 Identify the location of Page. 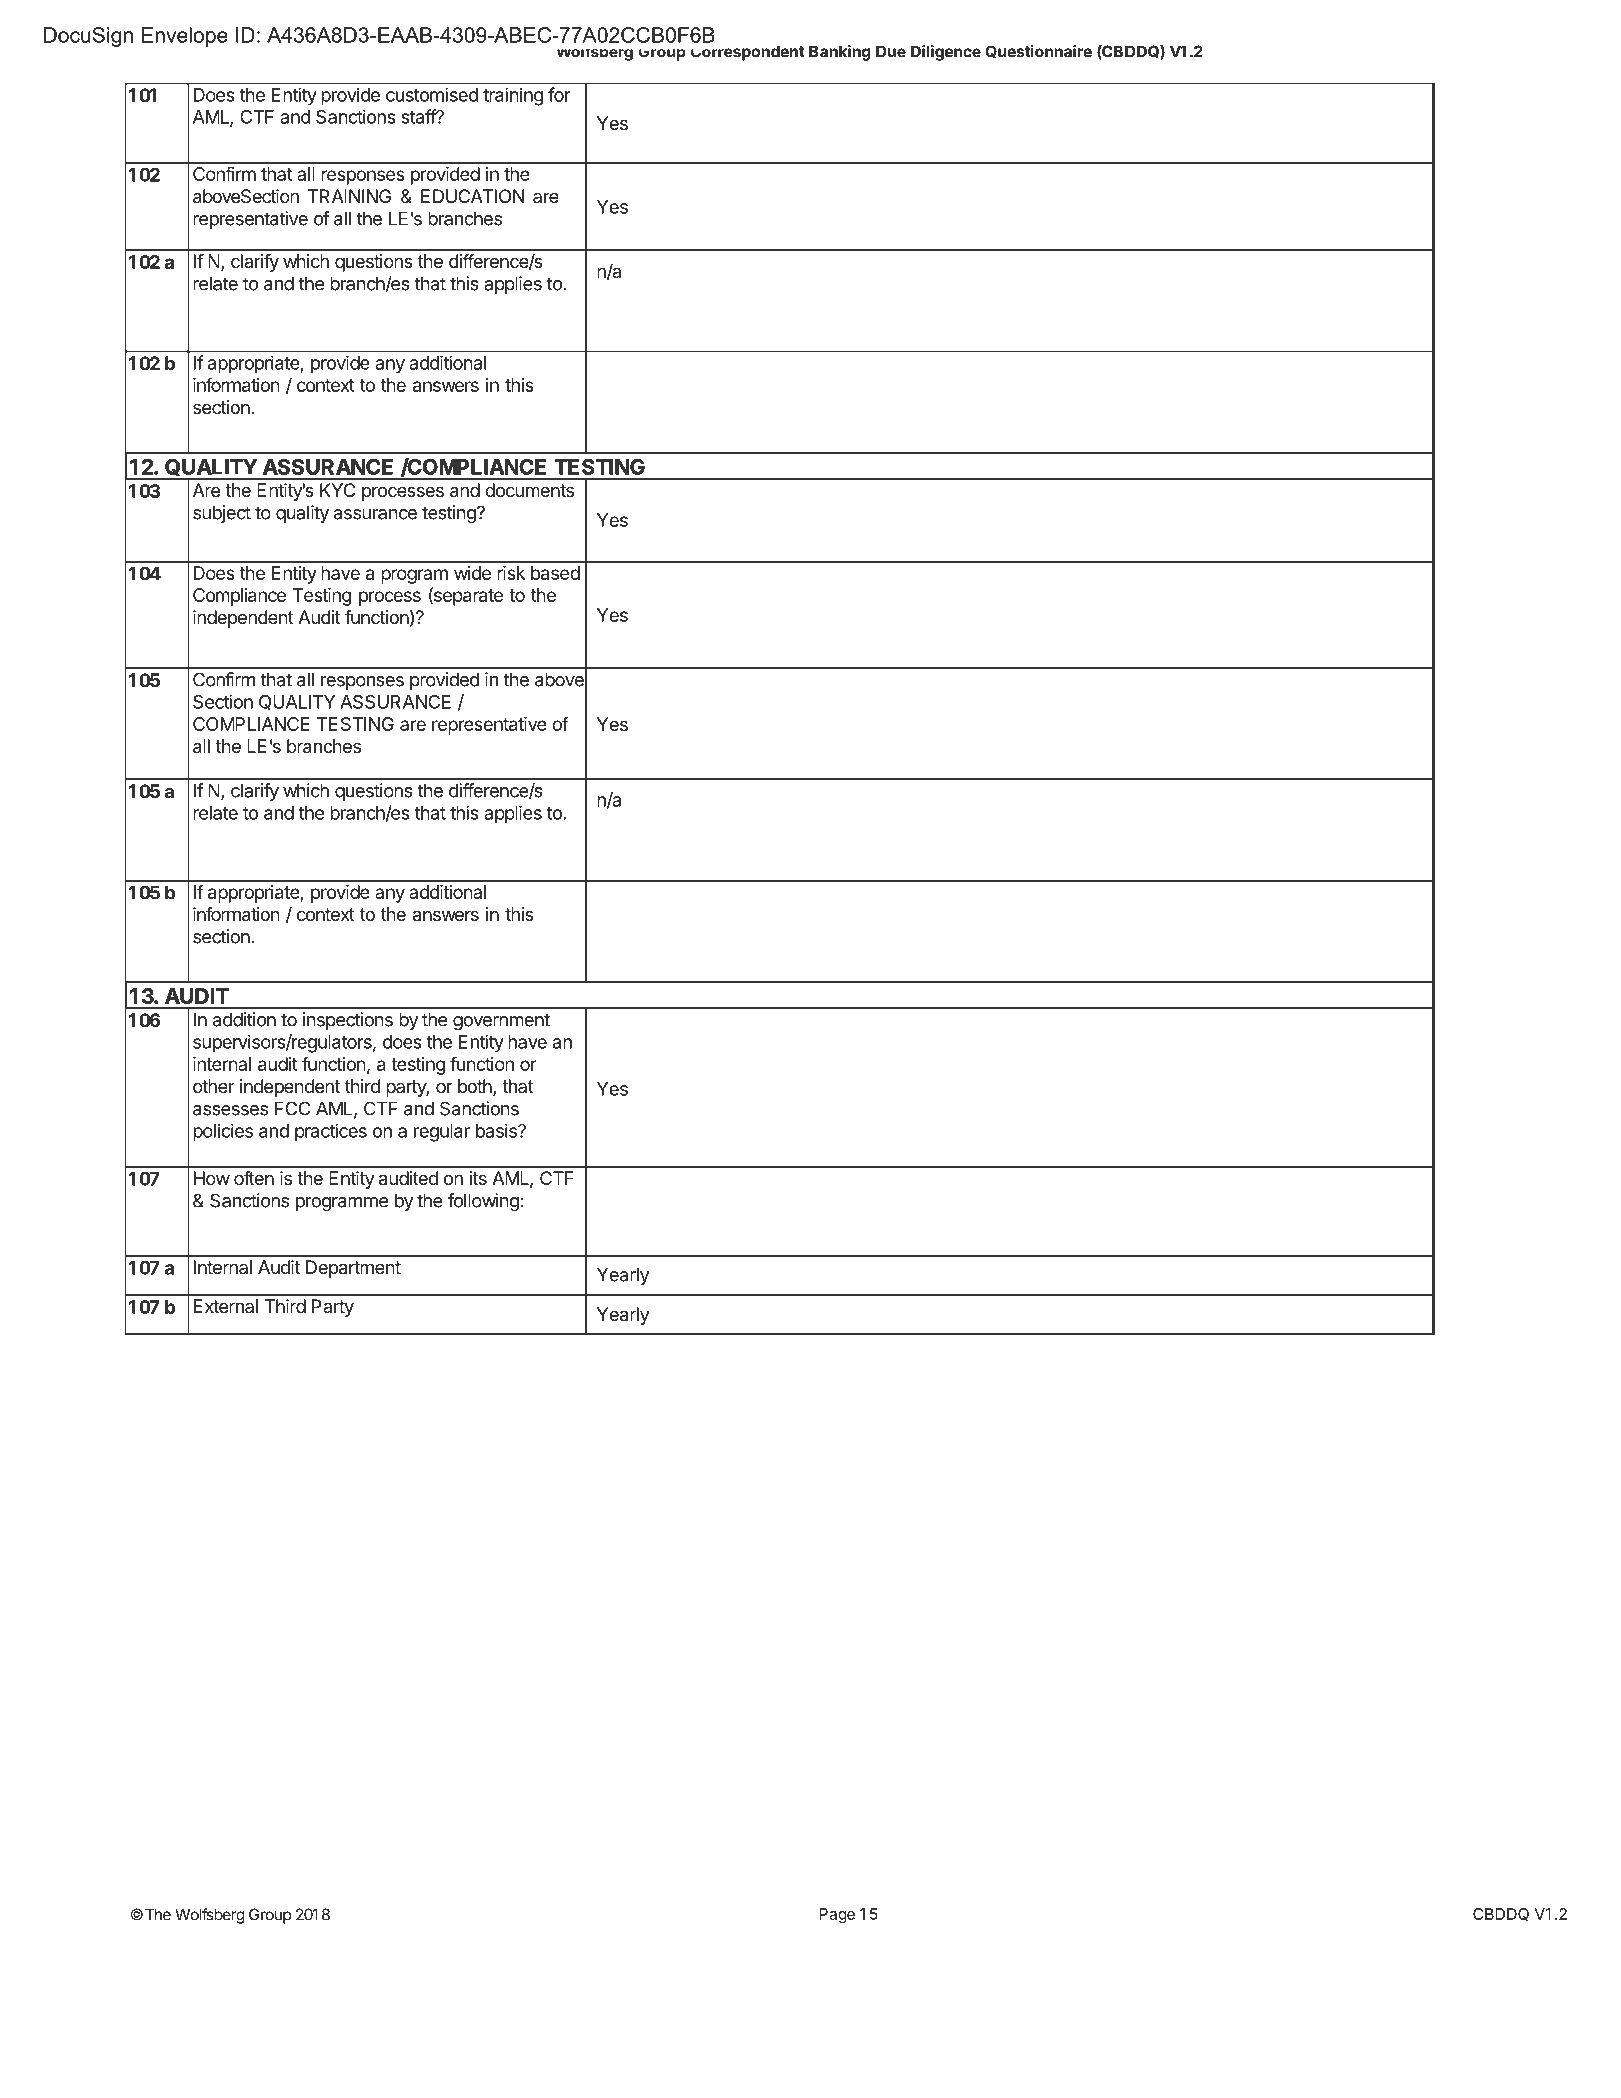
(837, 1915).
